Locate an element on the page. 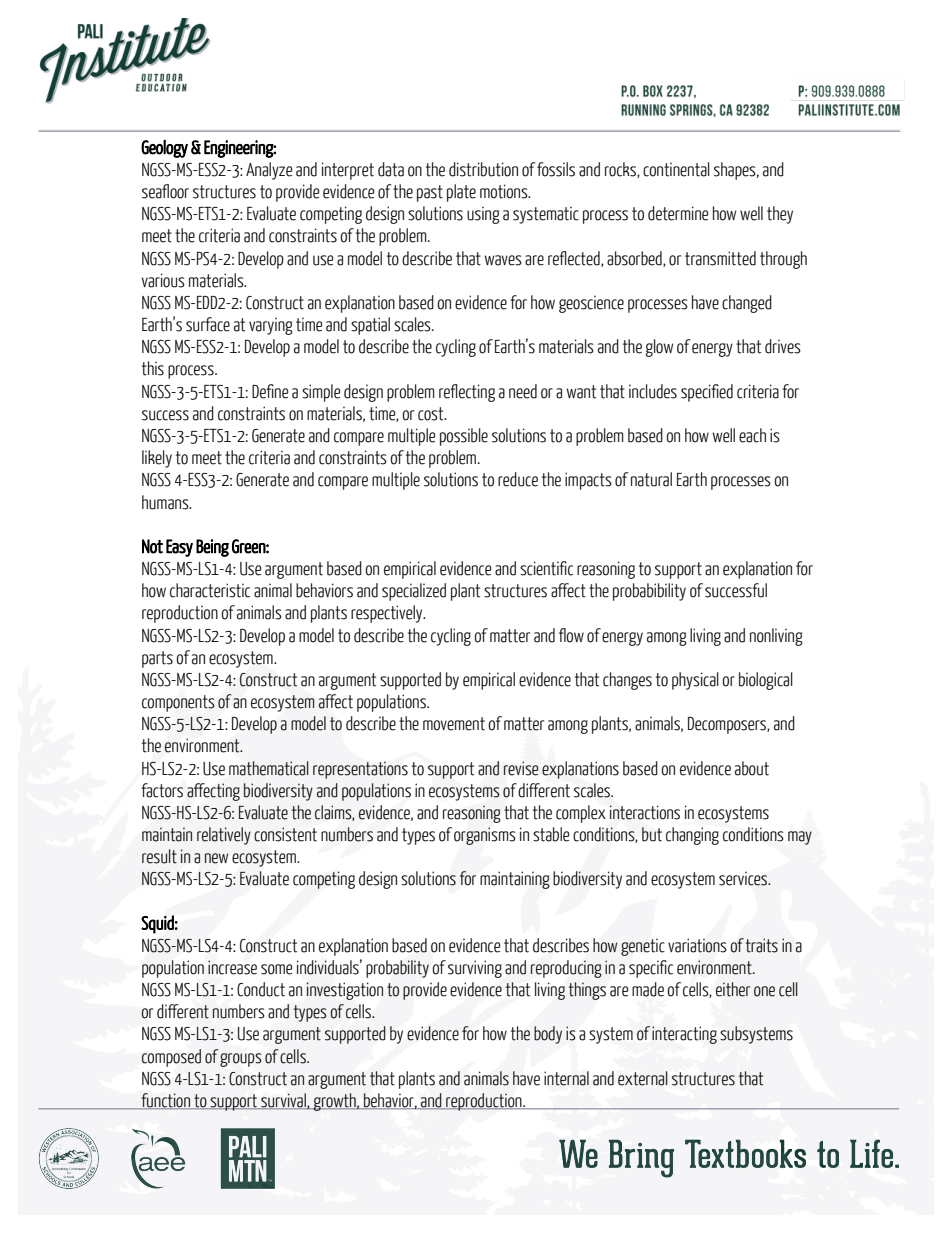 Image resolution: width=952 pixels, height=1233 pixels. specialized is located at coordinates (414, 592).
